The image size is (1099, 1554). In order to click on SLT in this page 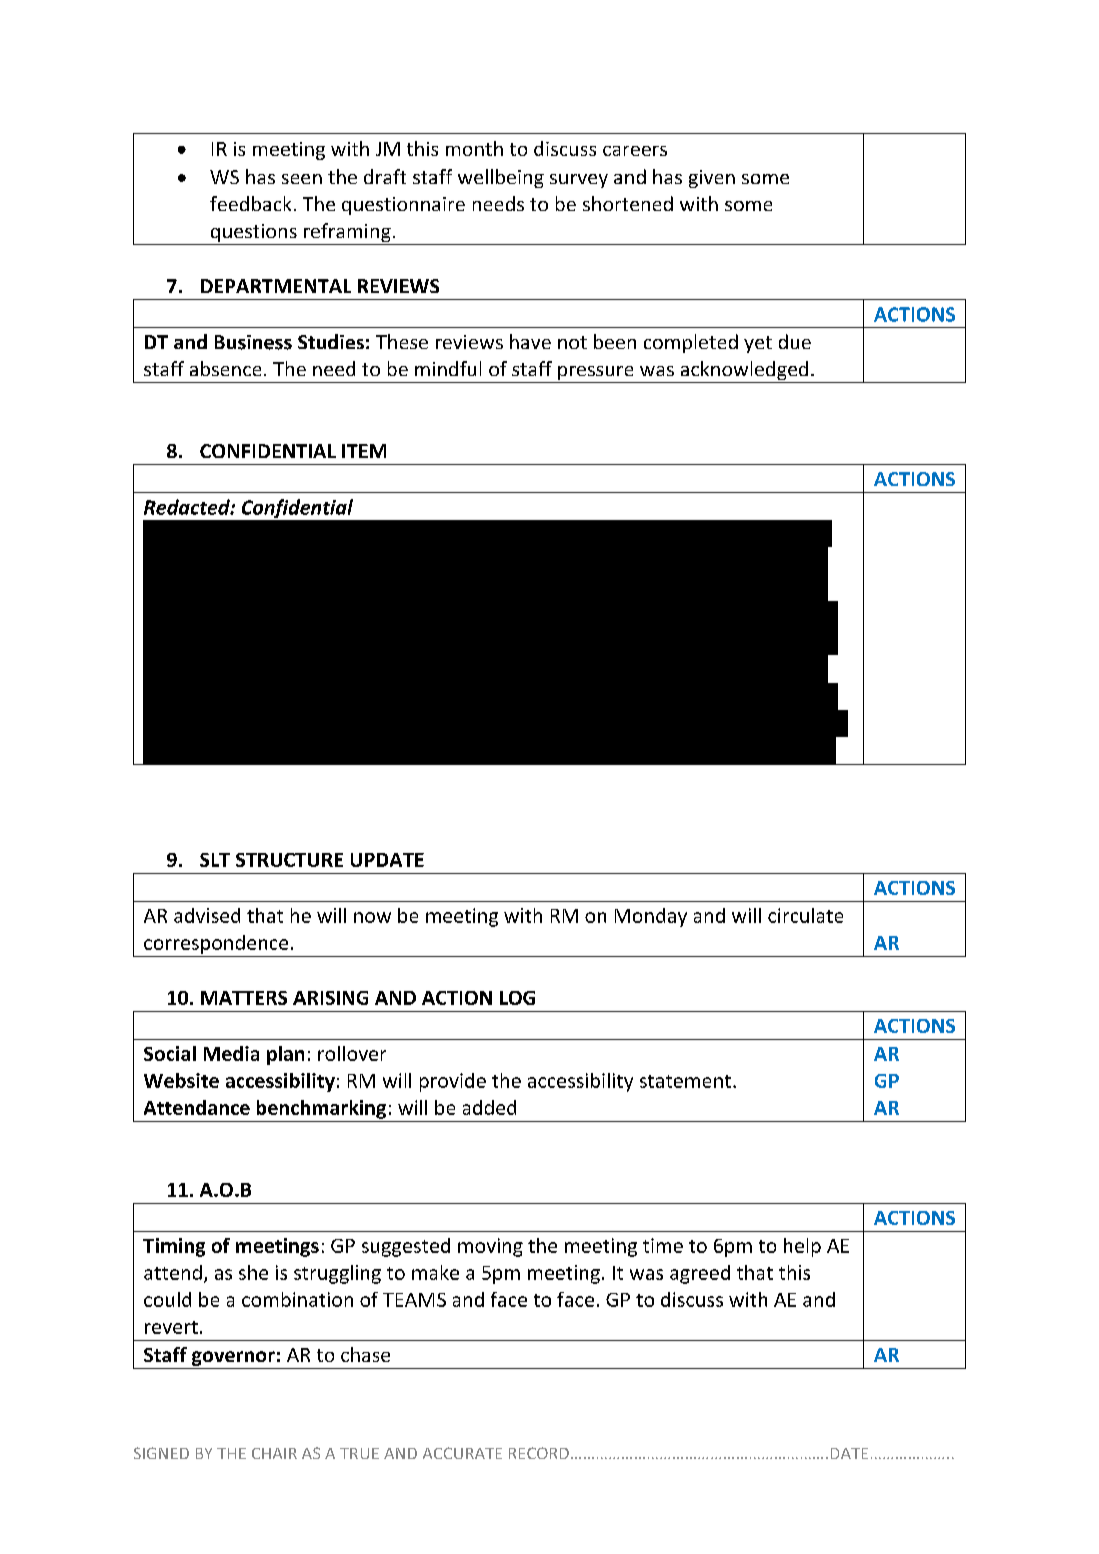, I will do `click(215, 860)`.
